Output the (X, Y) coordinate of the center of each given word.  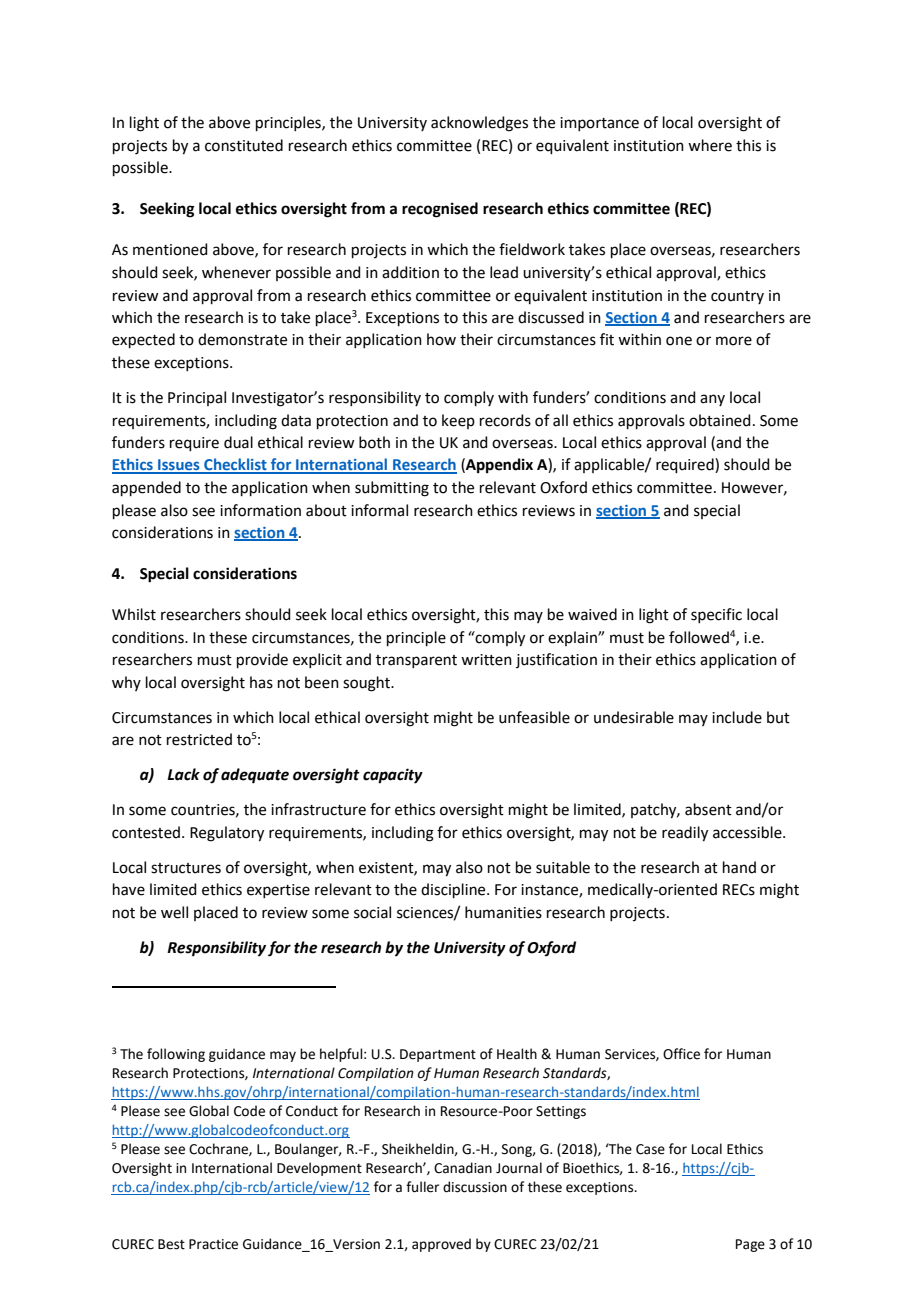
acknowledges (479, 124)
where (710, 145)
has (261, 682)
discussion (475, 1187)
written (486, 660)
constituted (244, 145)
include (737, 717)
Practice (213, 1244)
